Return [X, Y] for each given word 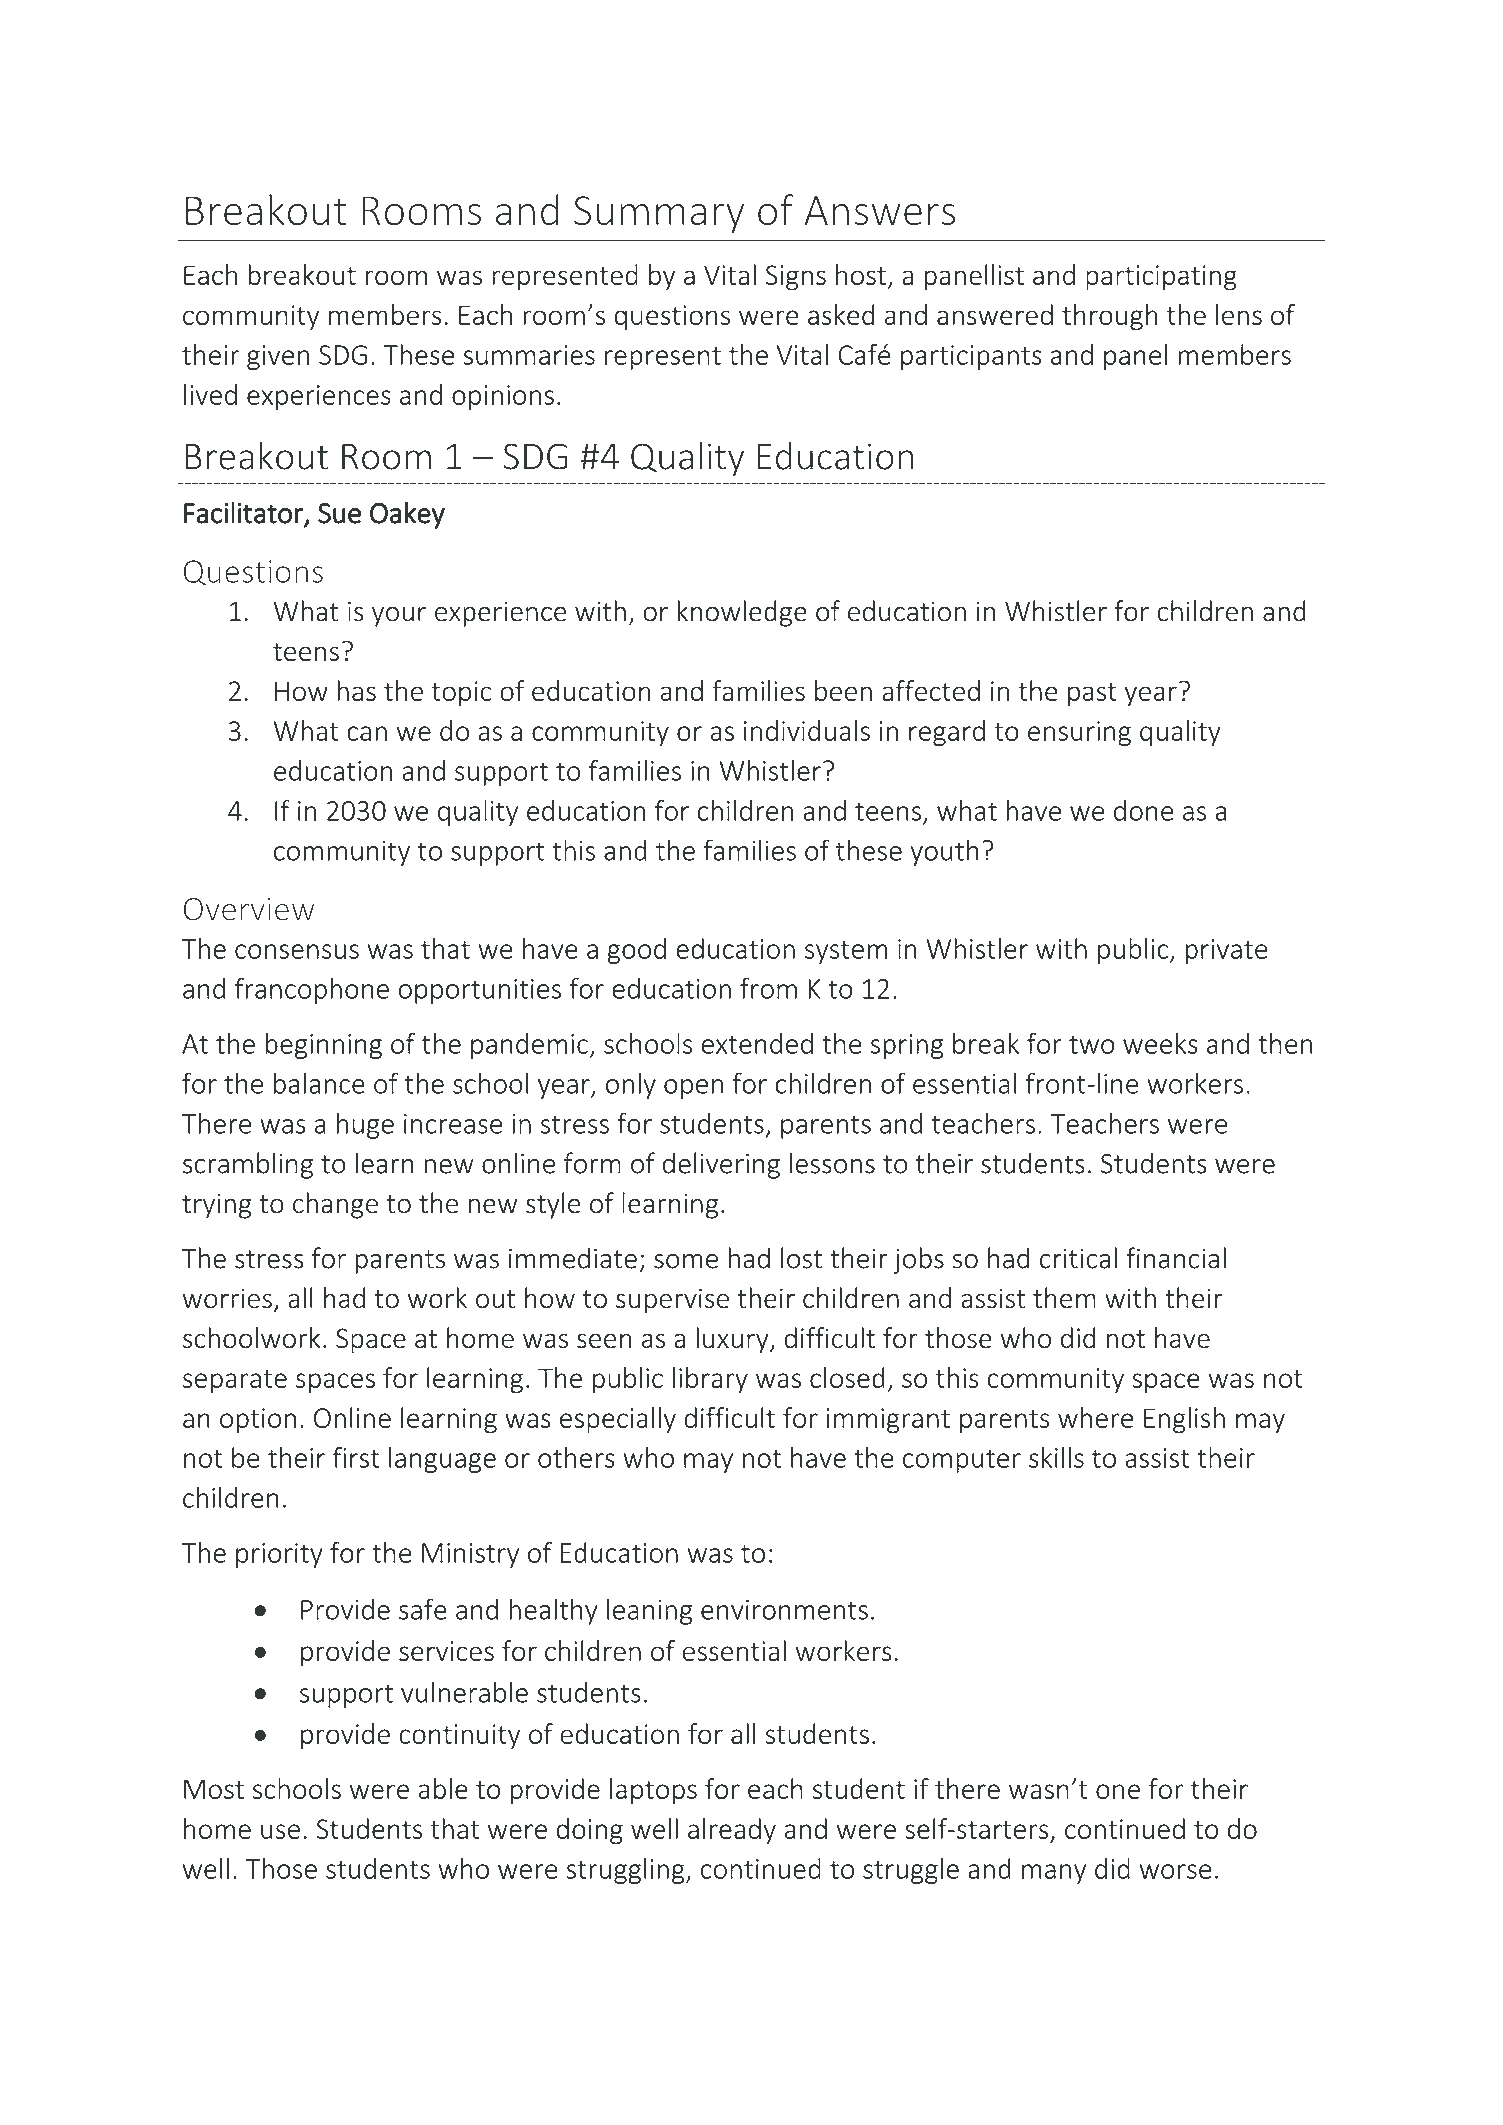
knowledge [742, 613]
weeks [1160, 1043]
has [356, 690]
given [278, 357]
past [1092, 695]
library [710, 1380]
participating [1161, 278]
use [280, 1831]
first [356, 1457]
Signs [796, 278]
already [732, 1831]
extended [757, 1043]
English [1184, 1420]
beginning [323, 1046]
